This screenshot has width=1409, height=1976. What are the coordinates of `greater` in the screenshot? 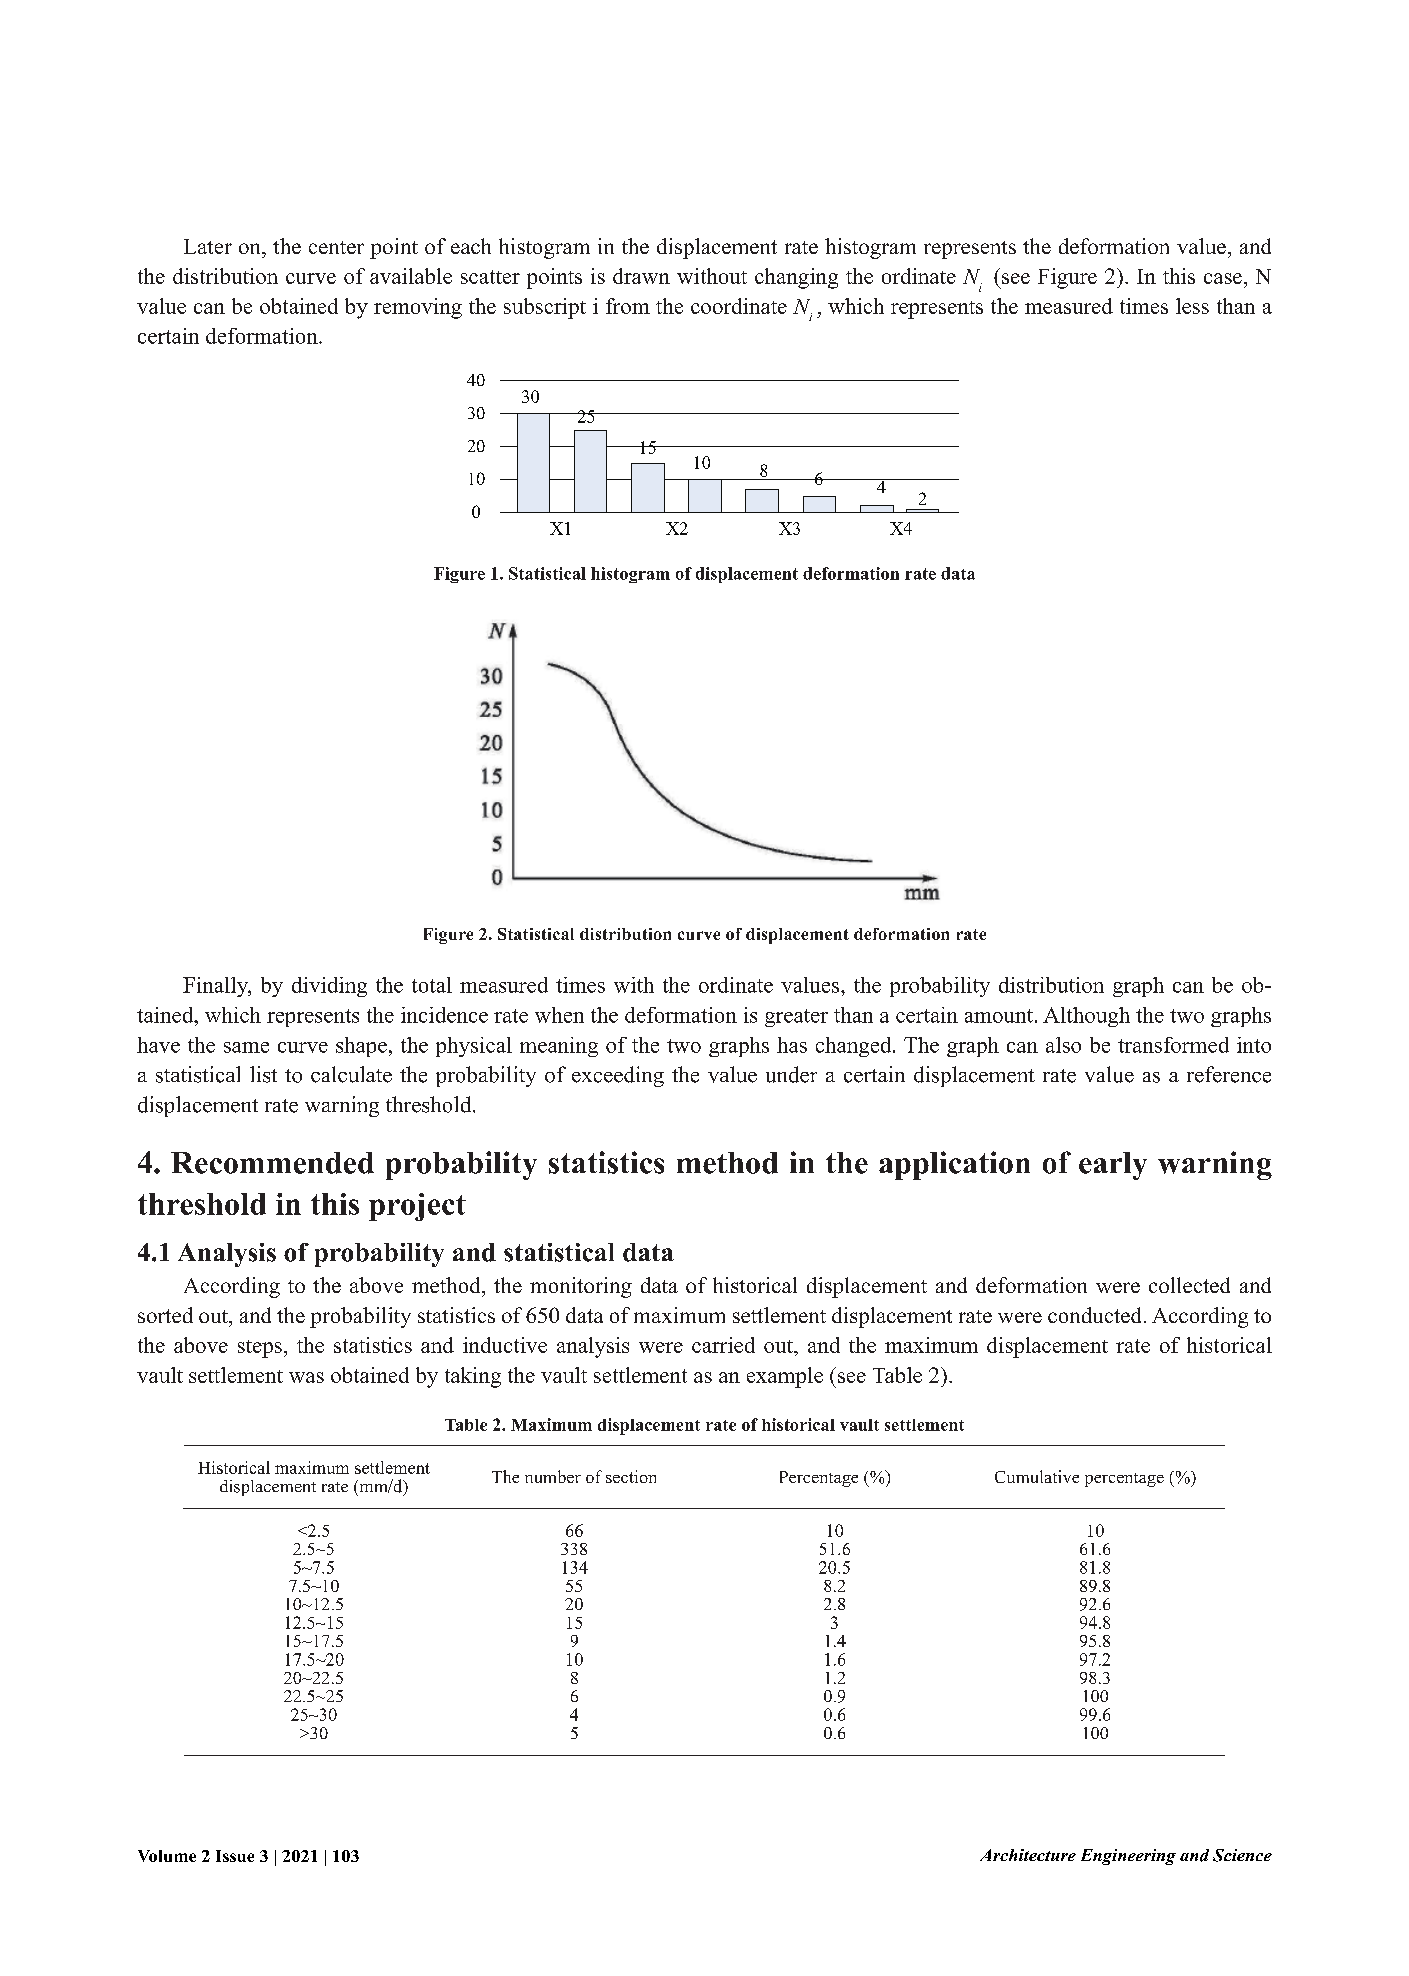 It's located at (796, 1018).
